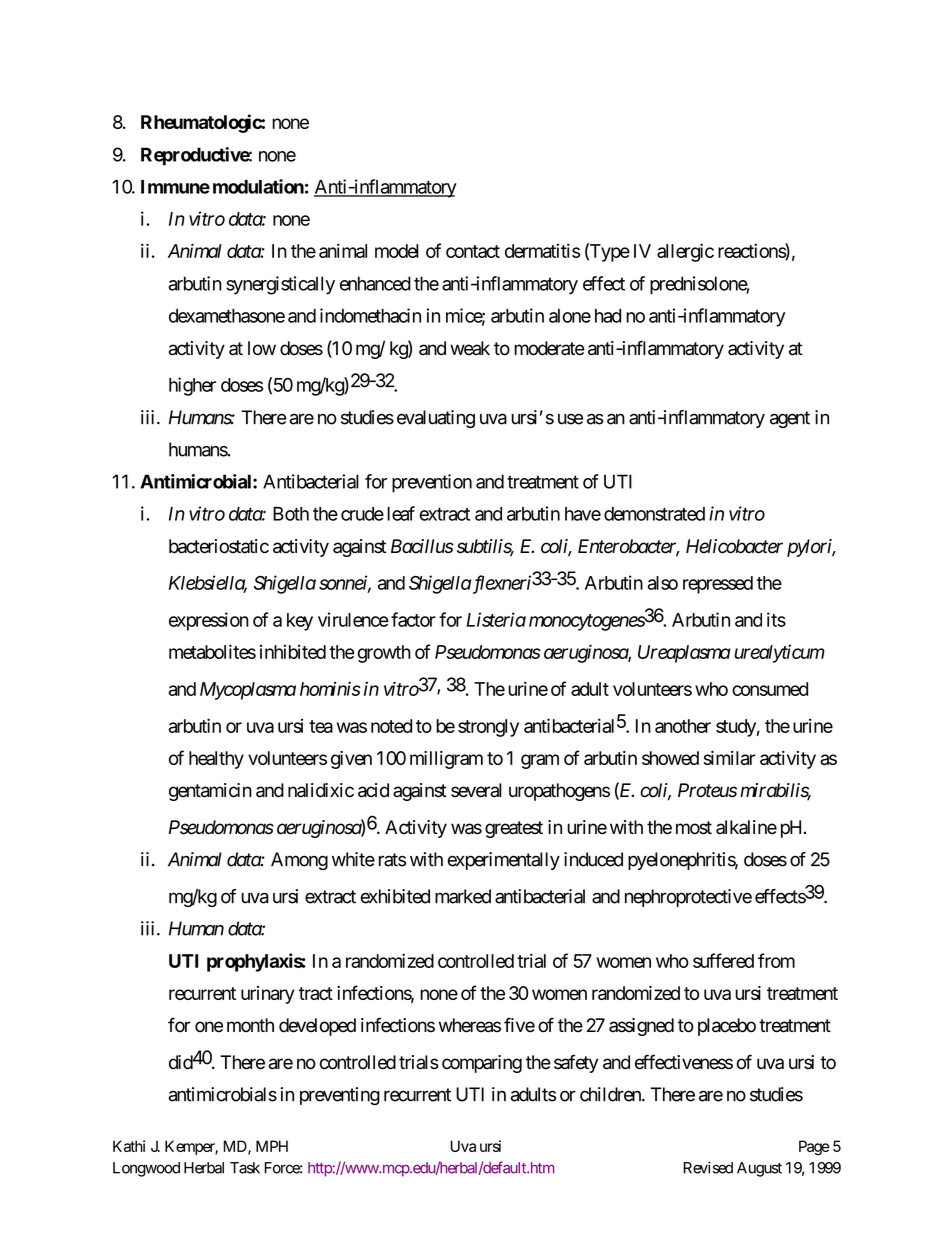 The image size is (952, 1233). I want to click on higher, so click(192, 386).
